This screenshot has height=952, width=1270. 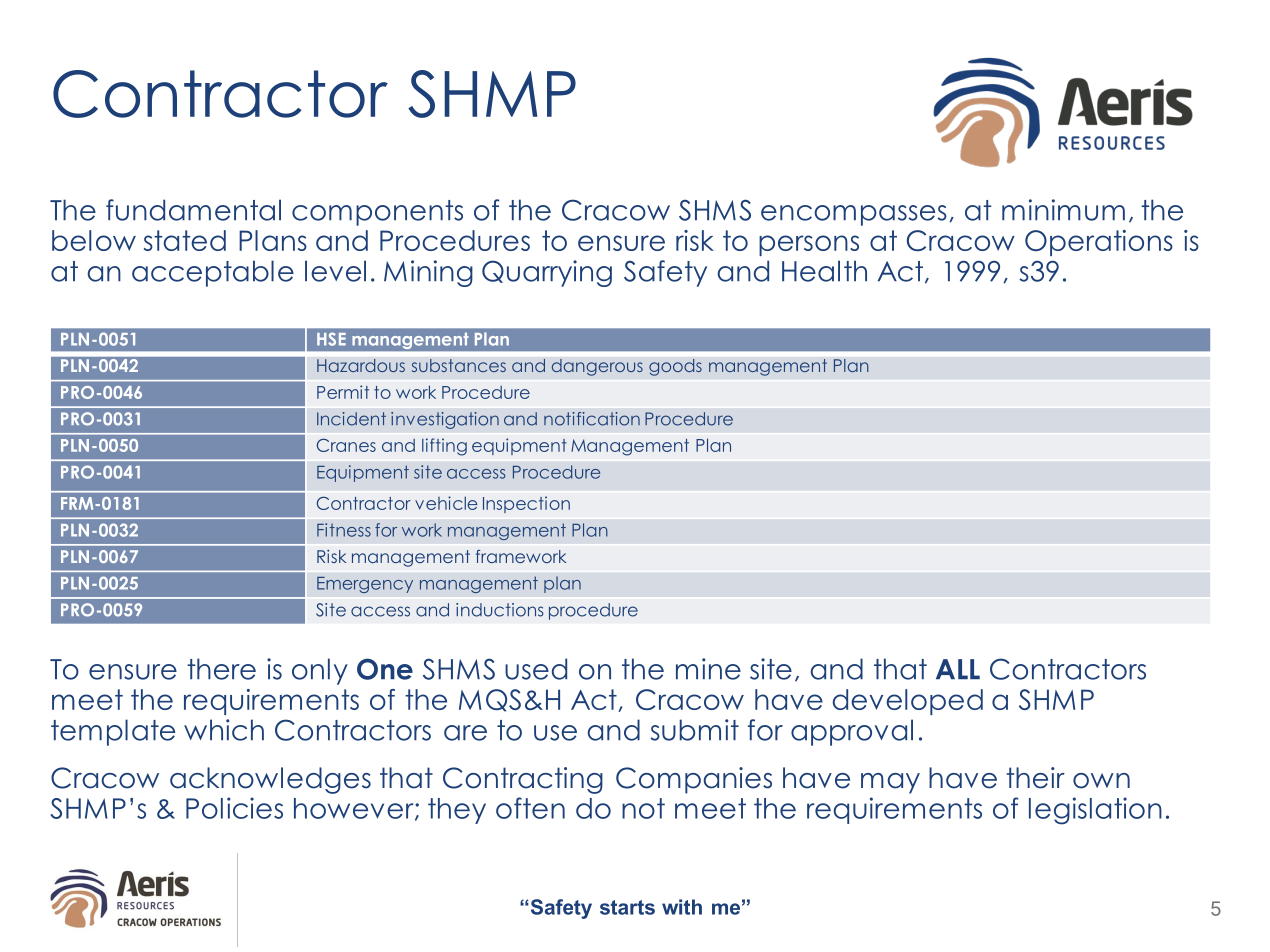 What do you see at coordinates (675, 367) in the screenshot?
I see `goods` at bounding box center [675, 367].
